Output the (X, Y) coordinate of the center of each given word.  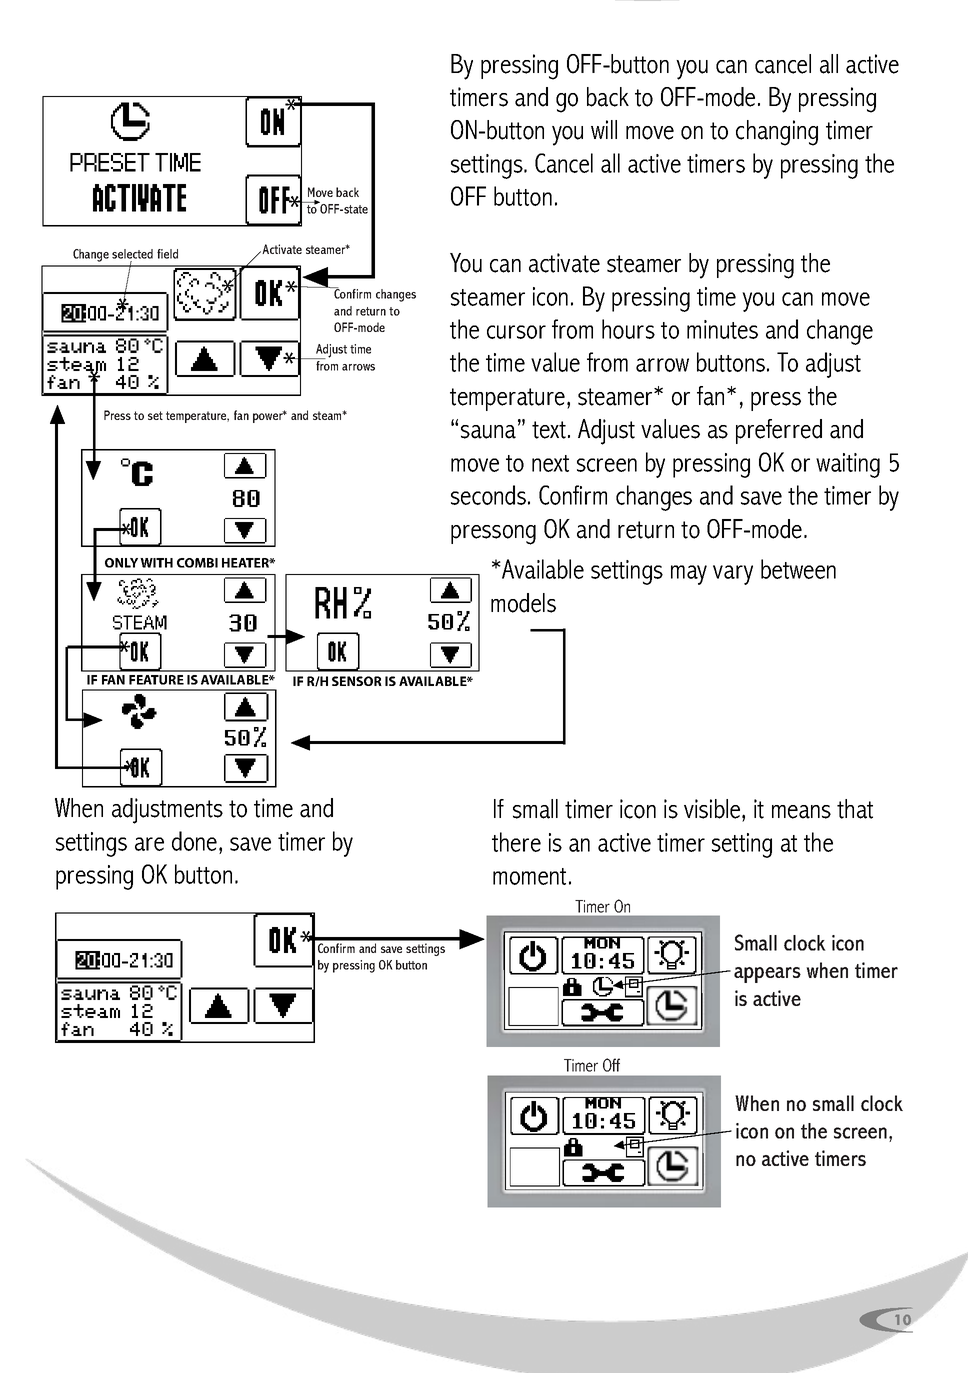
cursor (516, 332)
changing (777, 133)
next (550, 463)
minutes (722, 329)
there (516, 842)
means (801, 812)
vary (733, 575)
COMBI (197, 563)
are (149, 844)
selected (132, 254)
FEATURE (156, 680)
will (604, 129)
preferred (779, 431)
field (167, 254)
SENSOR (357, 681)
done (194, 841)
